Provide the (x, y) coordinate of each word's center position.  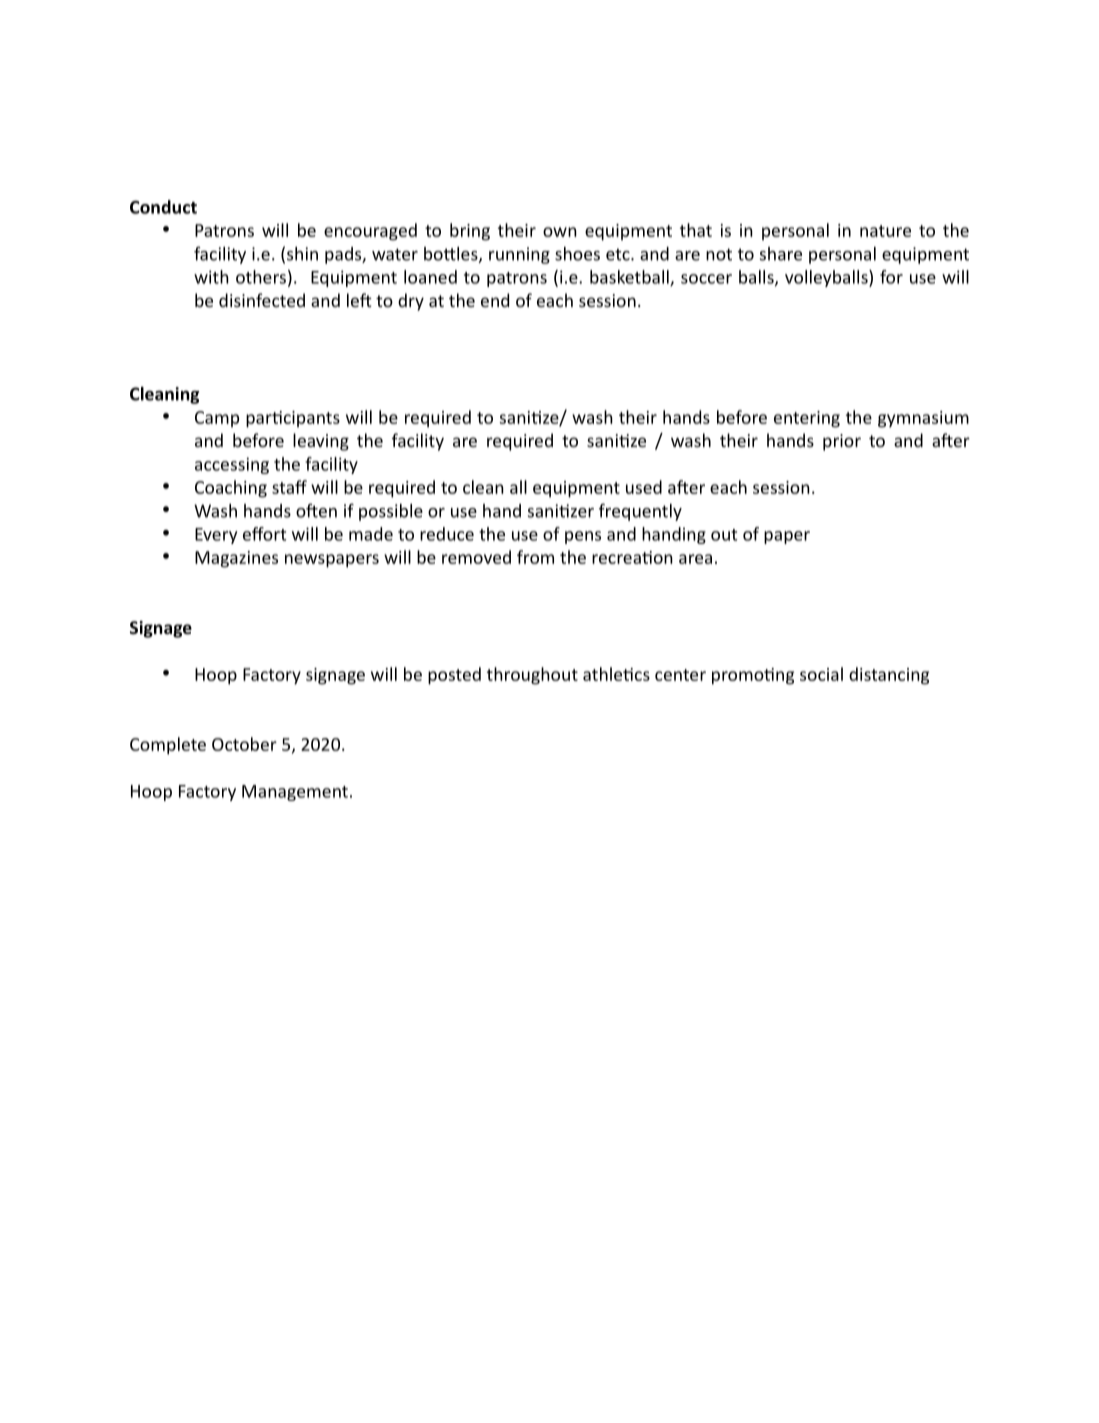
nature (885, 231)
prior (842, 442)
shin (302, 254)
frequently (640, 512)
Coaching (231, 489)
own (560, 232)
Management (295, 793)
